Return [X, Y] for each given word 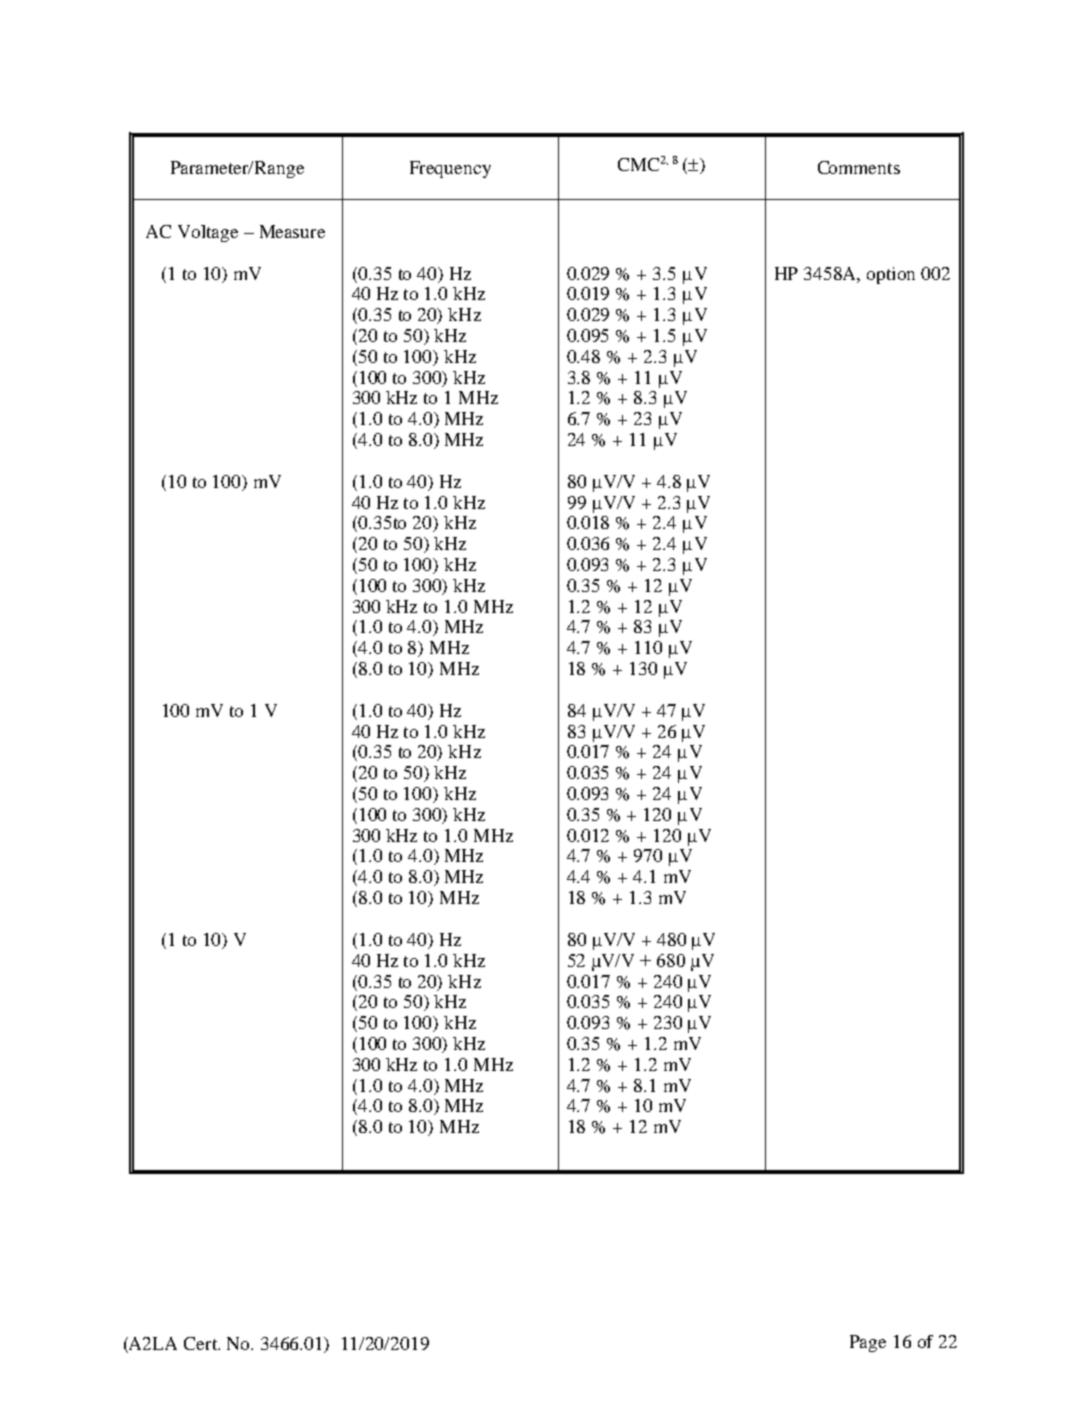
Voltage [208, 233]
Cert [202, 1343]
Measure [292, 231]
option [891, 275]
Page [868, 1343]
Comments [859, 167]
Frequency [450, 169]
